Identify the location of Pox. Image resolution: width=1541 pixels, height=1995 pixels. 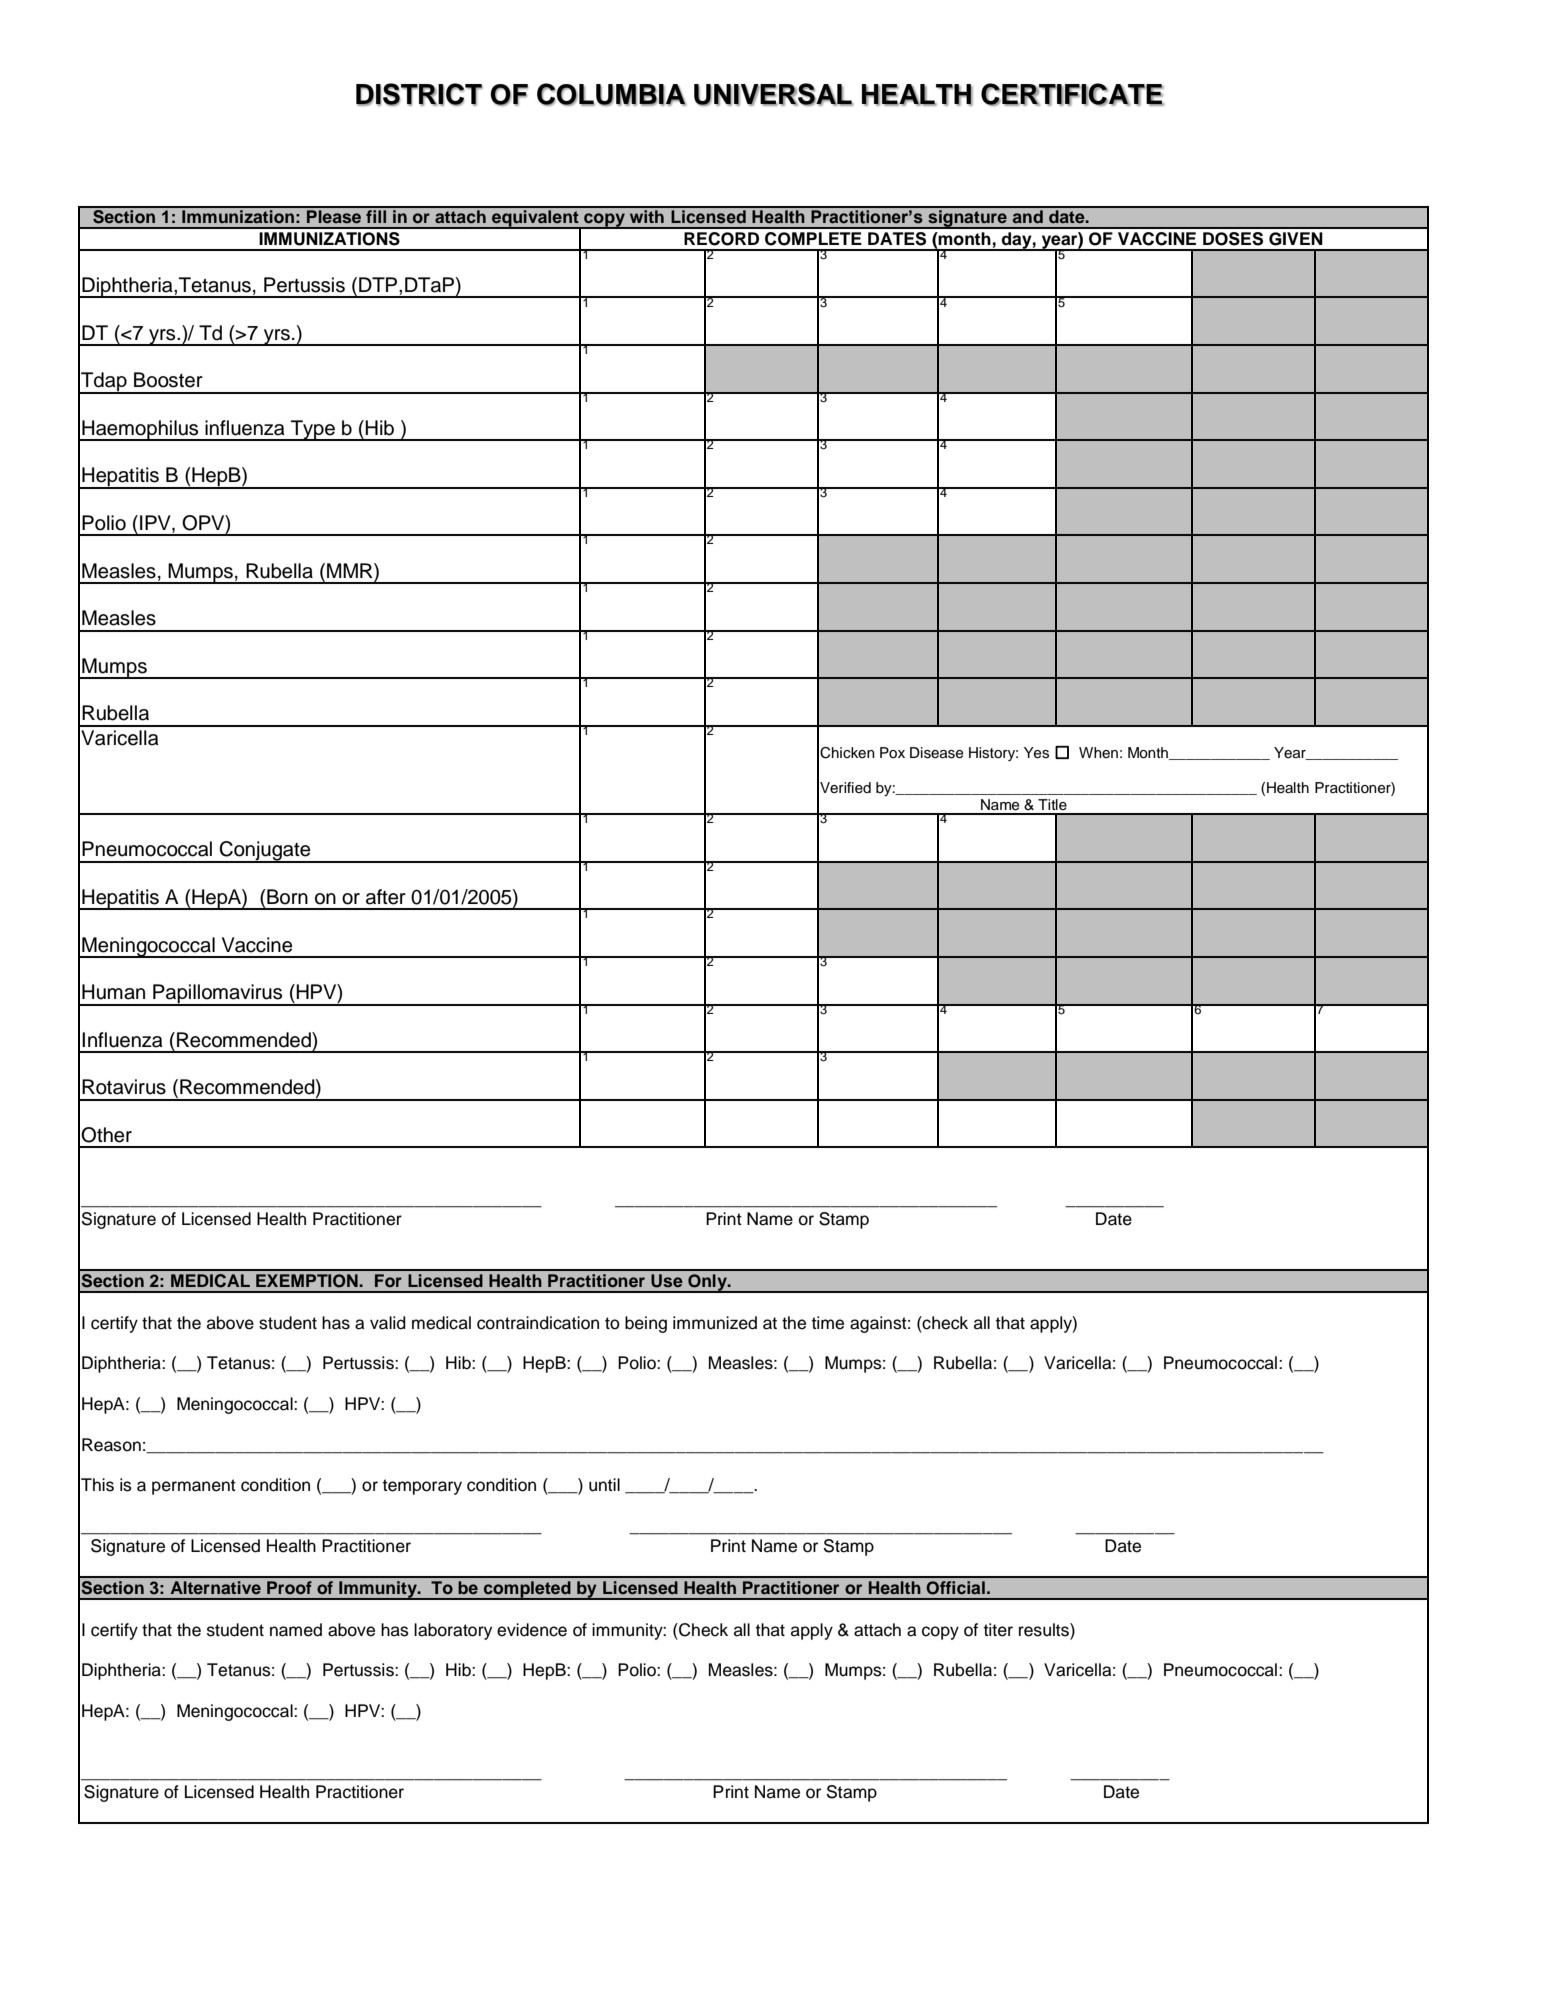
(892, 752).
